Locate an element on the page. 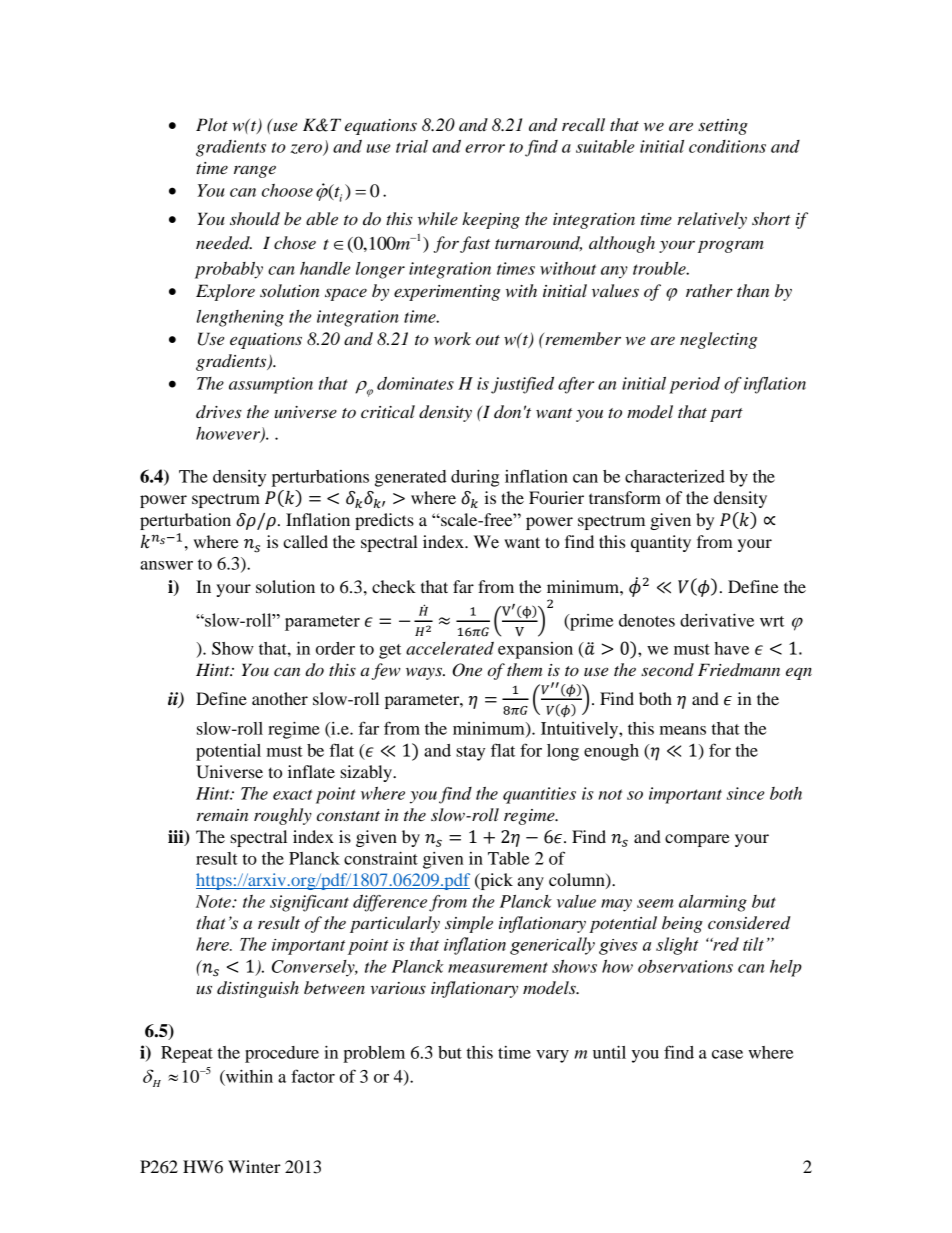 Image resolution: width=952 pixels, height=1233 pixels. case is located at coordinates (727, 1054).
